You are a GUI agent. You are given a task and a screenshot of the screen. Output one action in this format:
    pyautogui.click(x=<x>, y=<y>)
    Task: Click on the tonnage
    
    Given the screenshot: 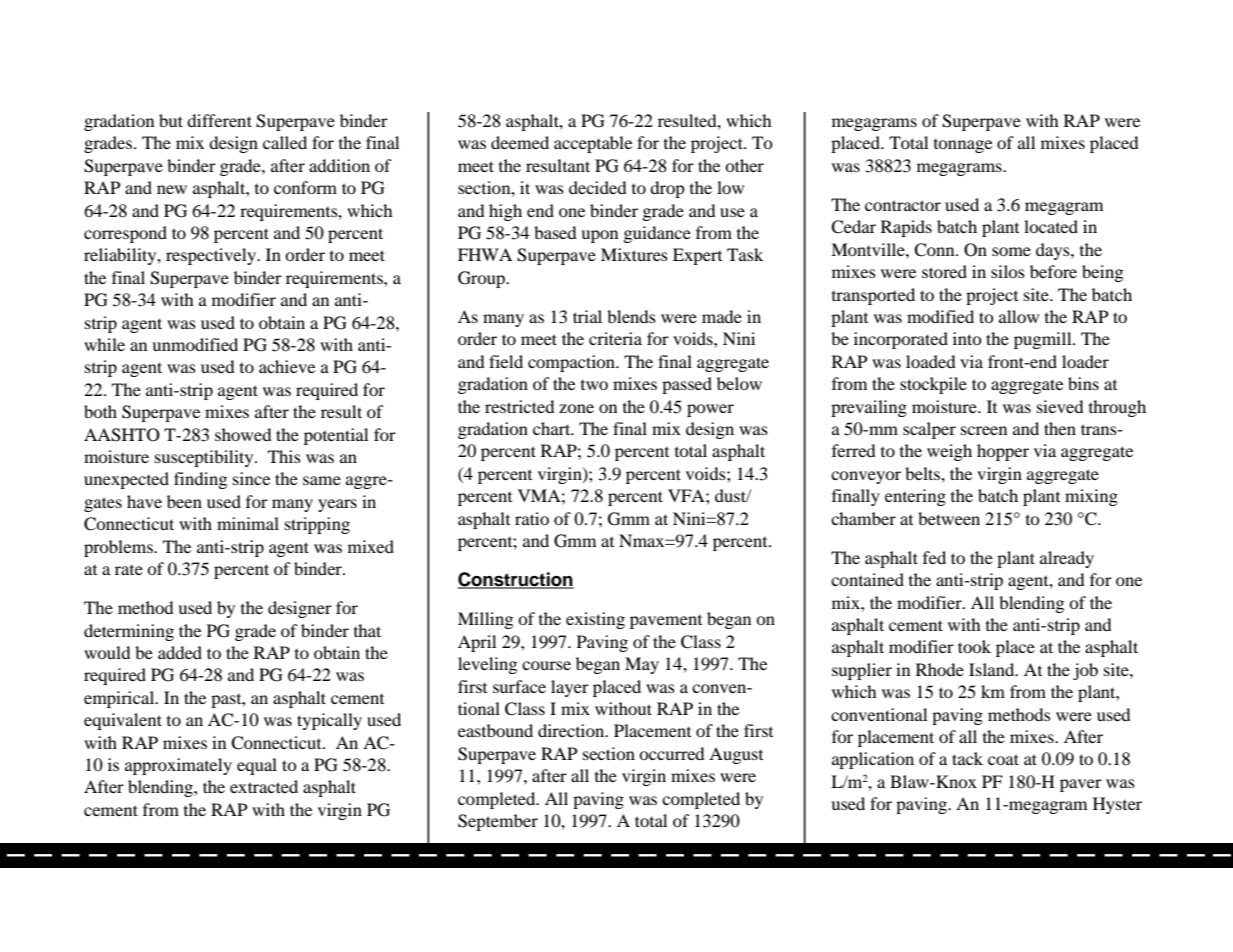 What is the action you would take?
    pyautogui.click(x=963, y=146)
